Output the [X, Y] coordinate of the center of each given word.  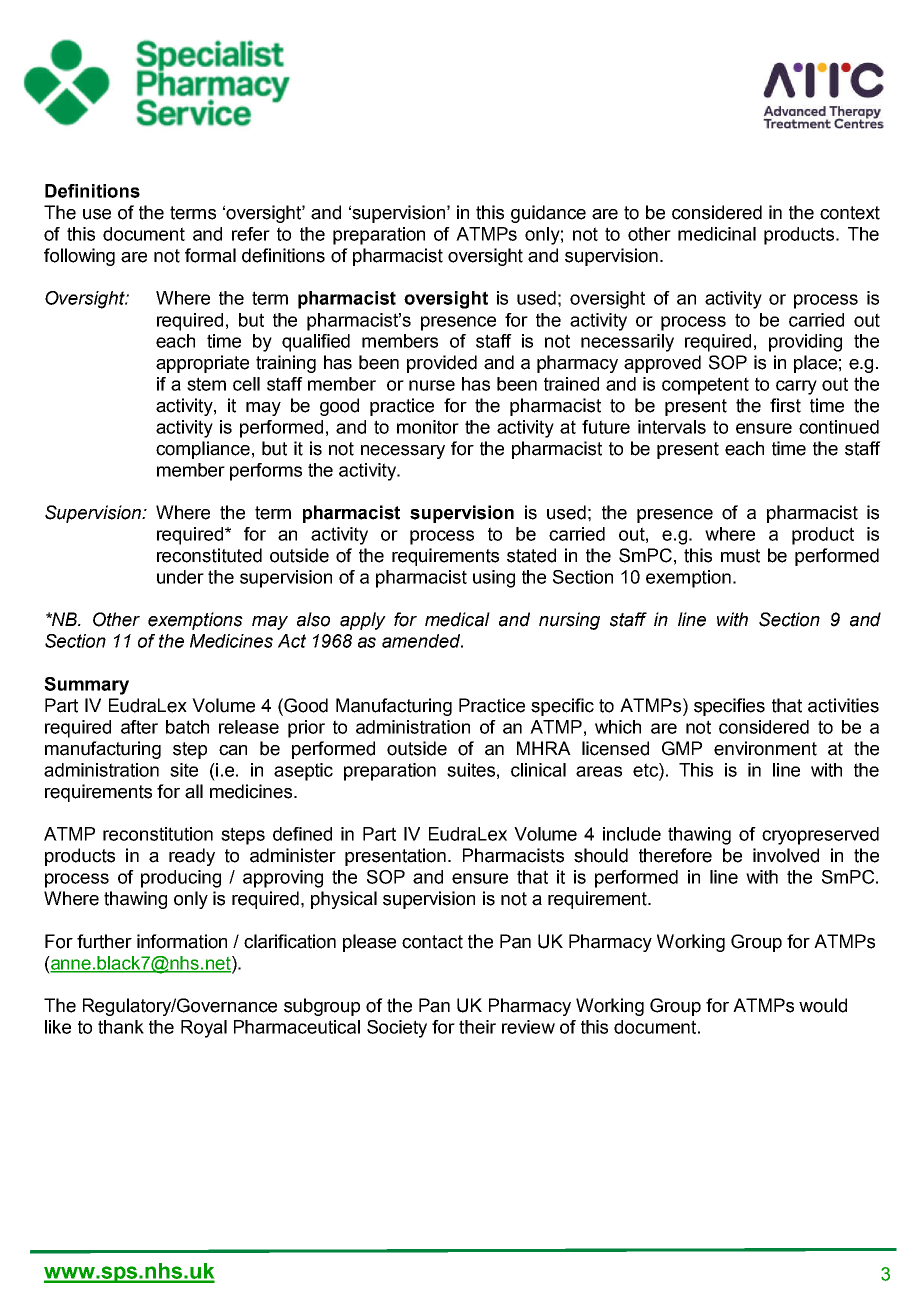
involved [786, 855]
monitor [428, 427]
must [740, 556]
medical [457, 619]
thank [121, 1027]
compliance [203, 450]
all [194, 791]
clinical [538, 770]
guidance [548, 214]
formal [210, 255]
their [477, 1027]
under [180, 577]
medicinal [717, 234]
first [785, 405]
